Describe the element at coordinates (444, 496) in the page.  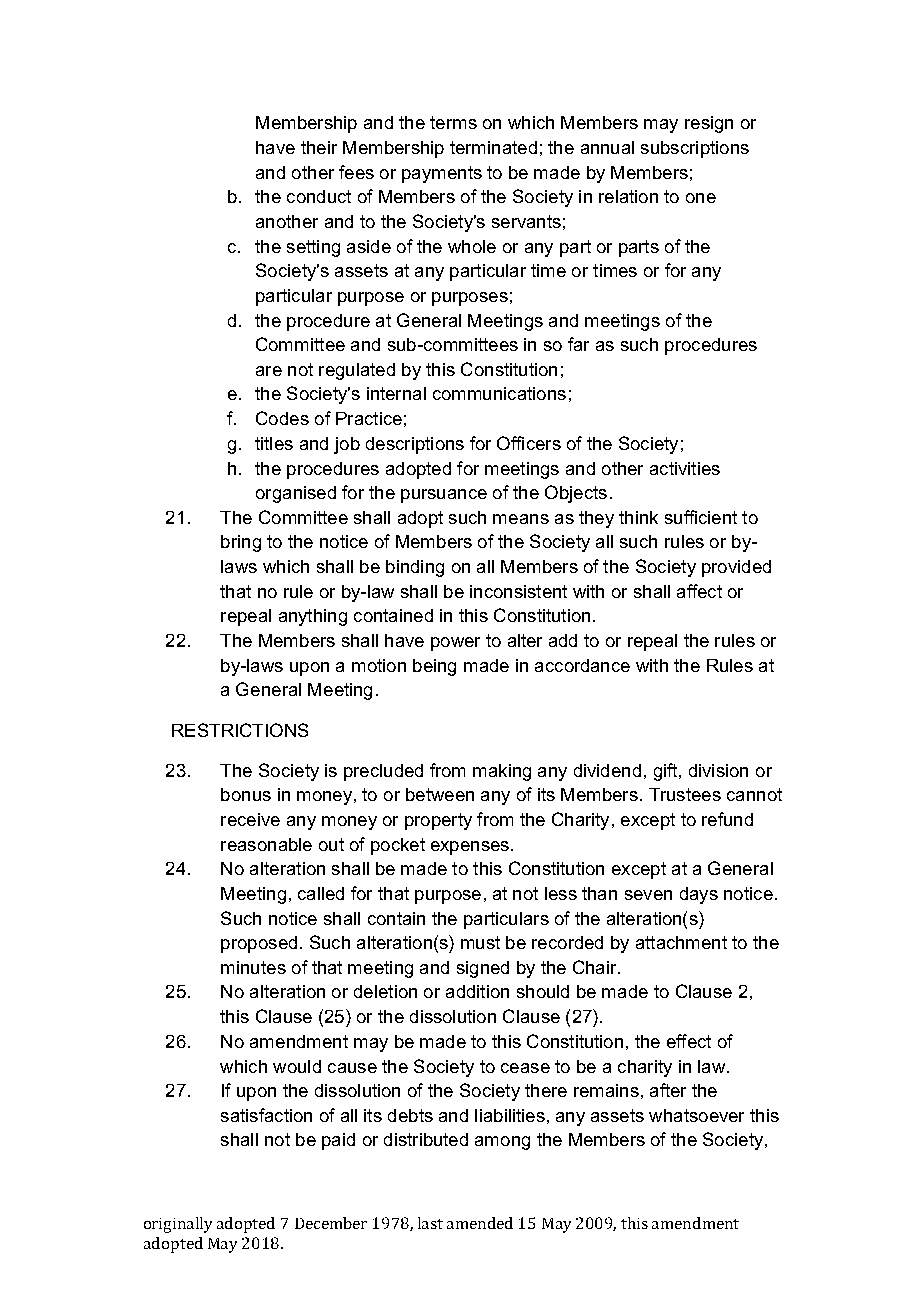
I see `pursuance` at that location.
